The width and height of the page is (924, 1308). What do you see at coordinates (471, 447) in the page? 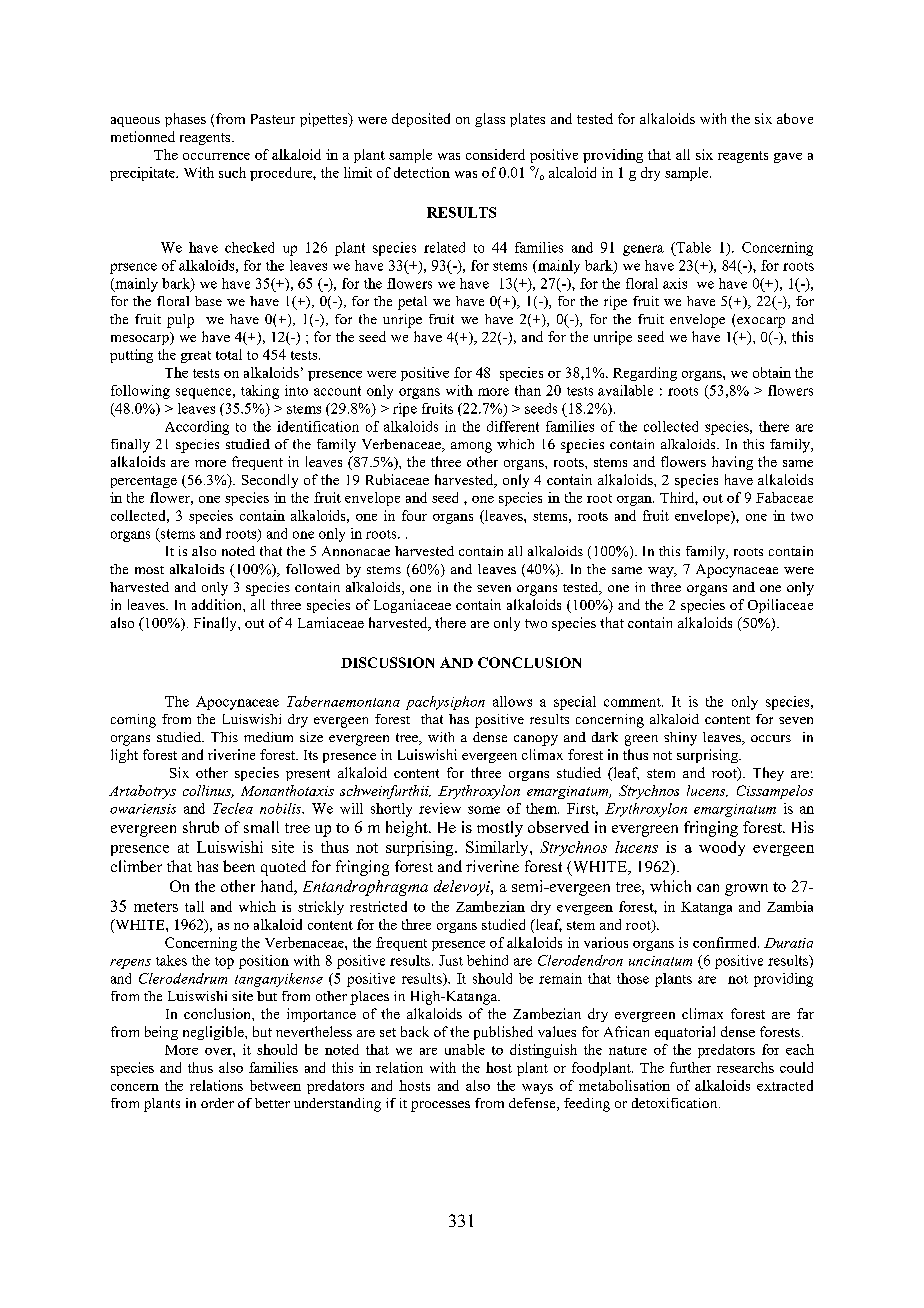
I see `among` at bounding box center [471, 447].
